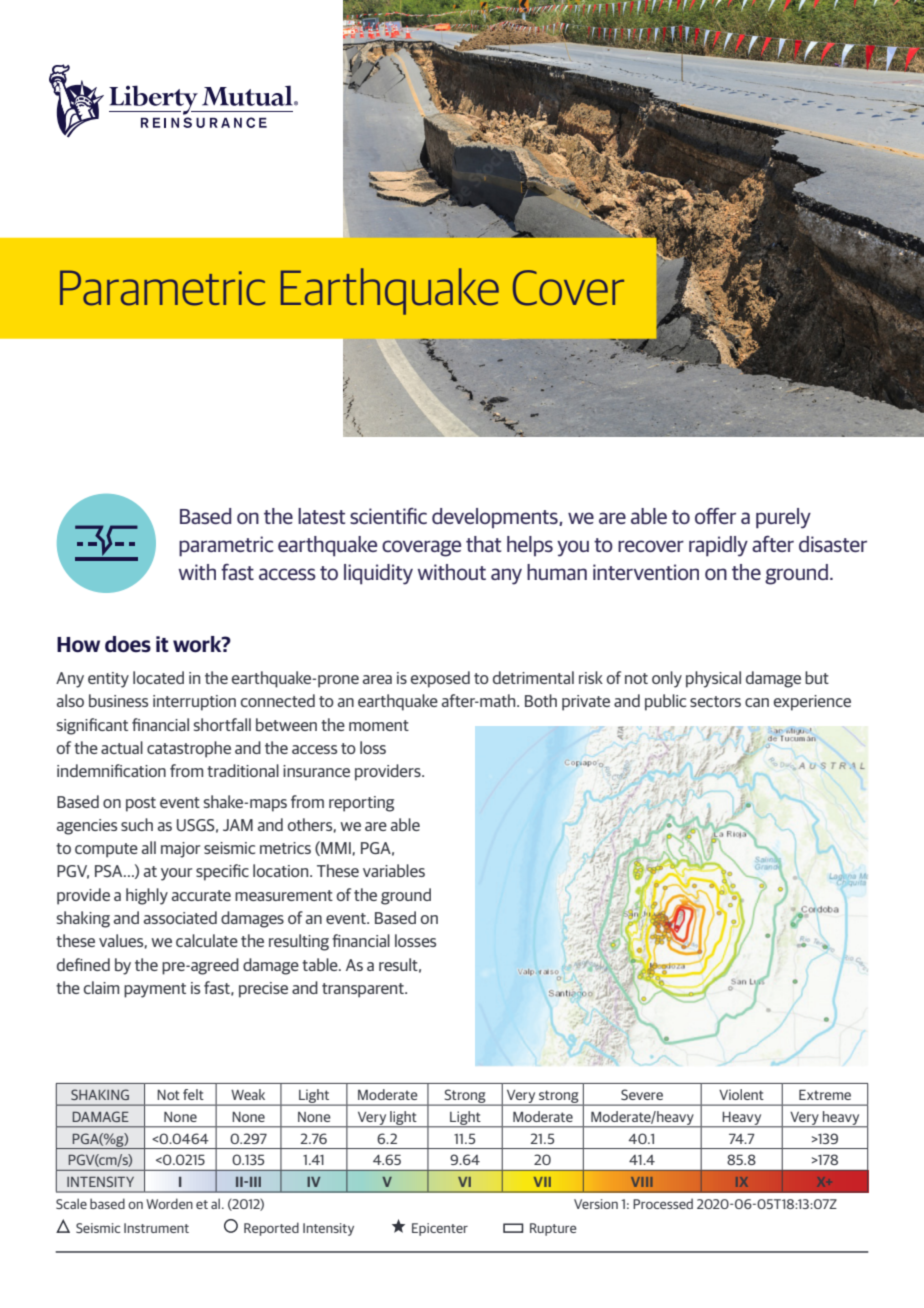 The height and width of the image is (1308, 924). Describe the element at coordinates (169, 1203) in the image. I see `Worden` at that location.
